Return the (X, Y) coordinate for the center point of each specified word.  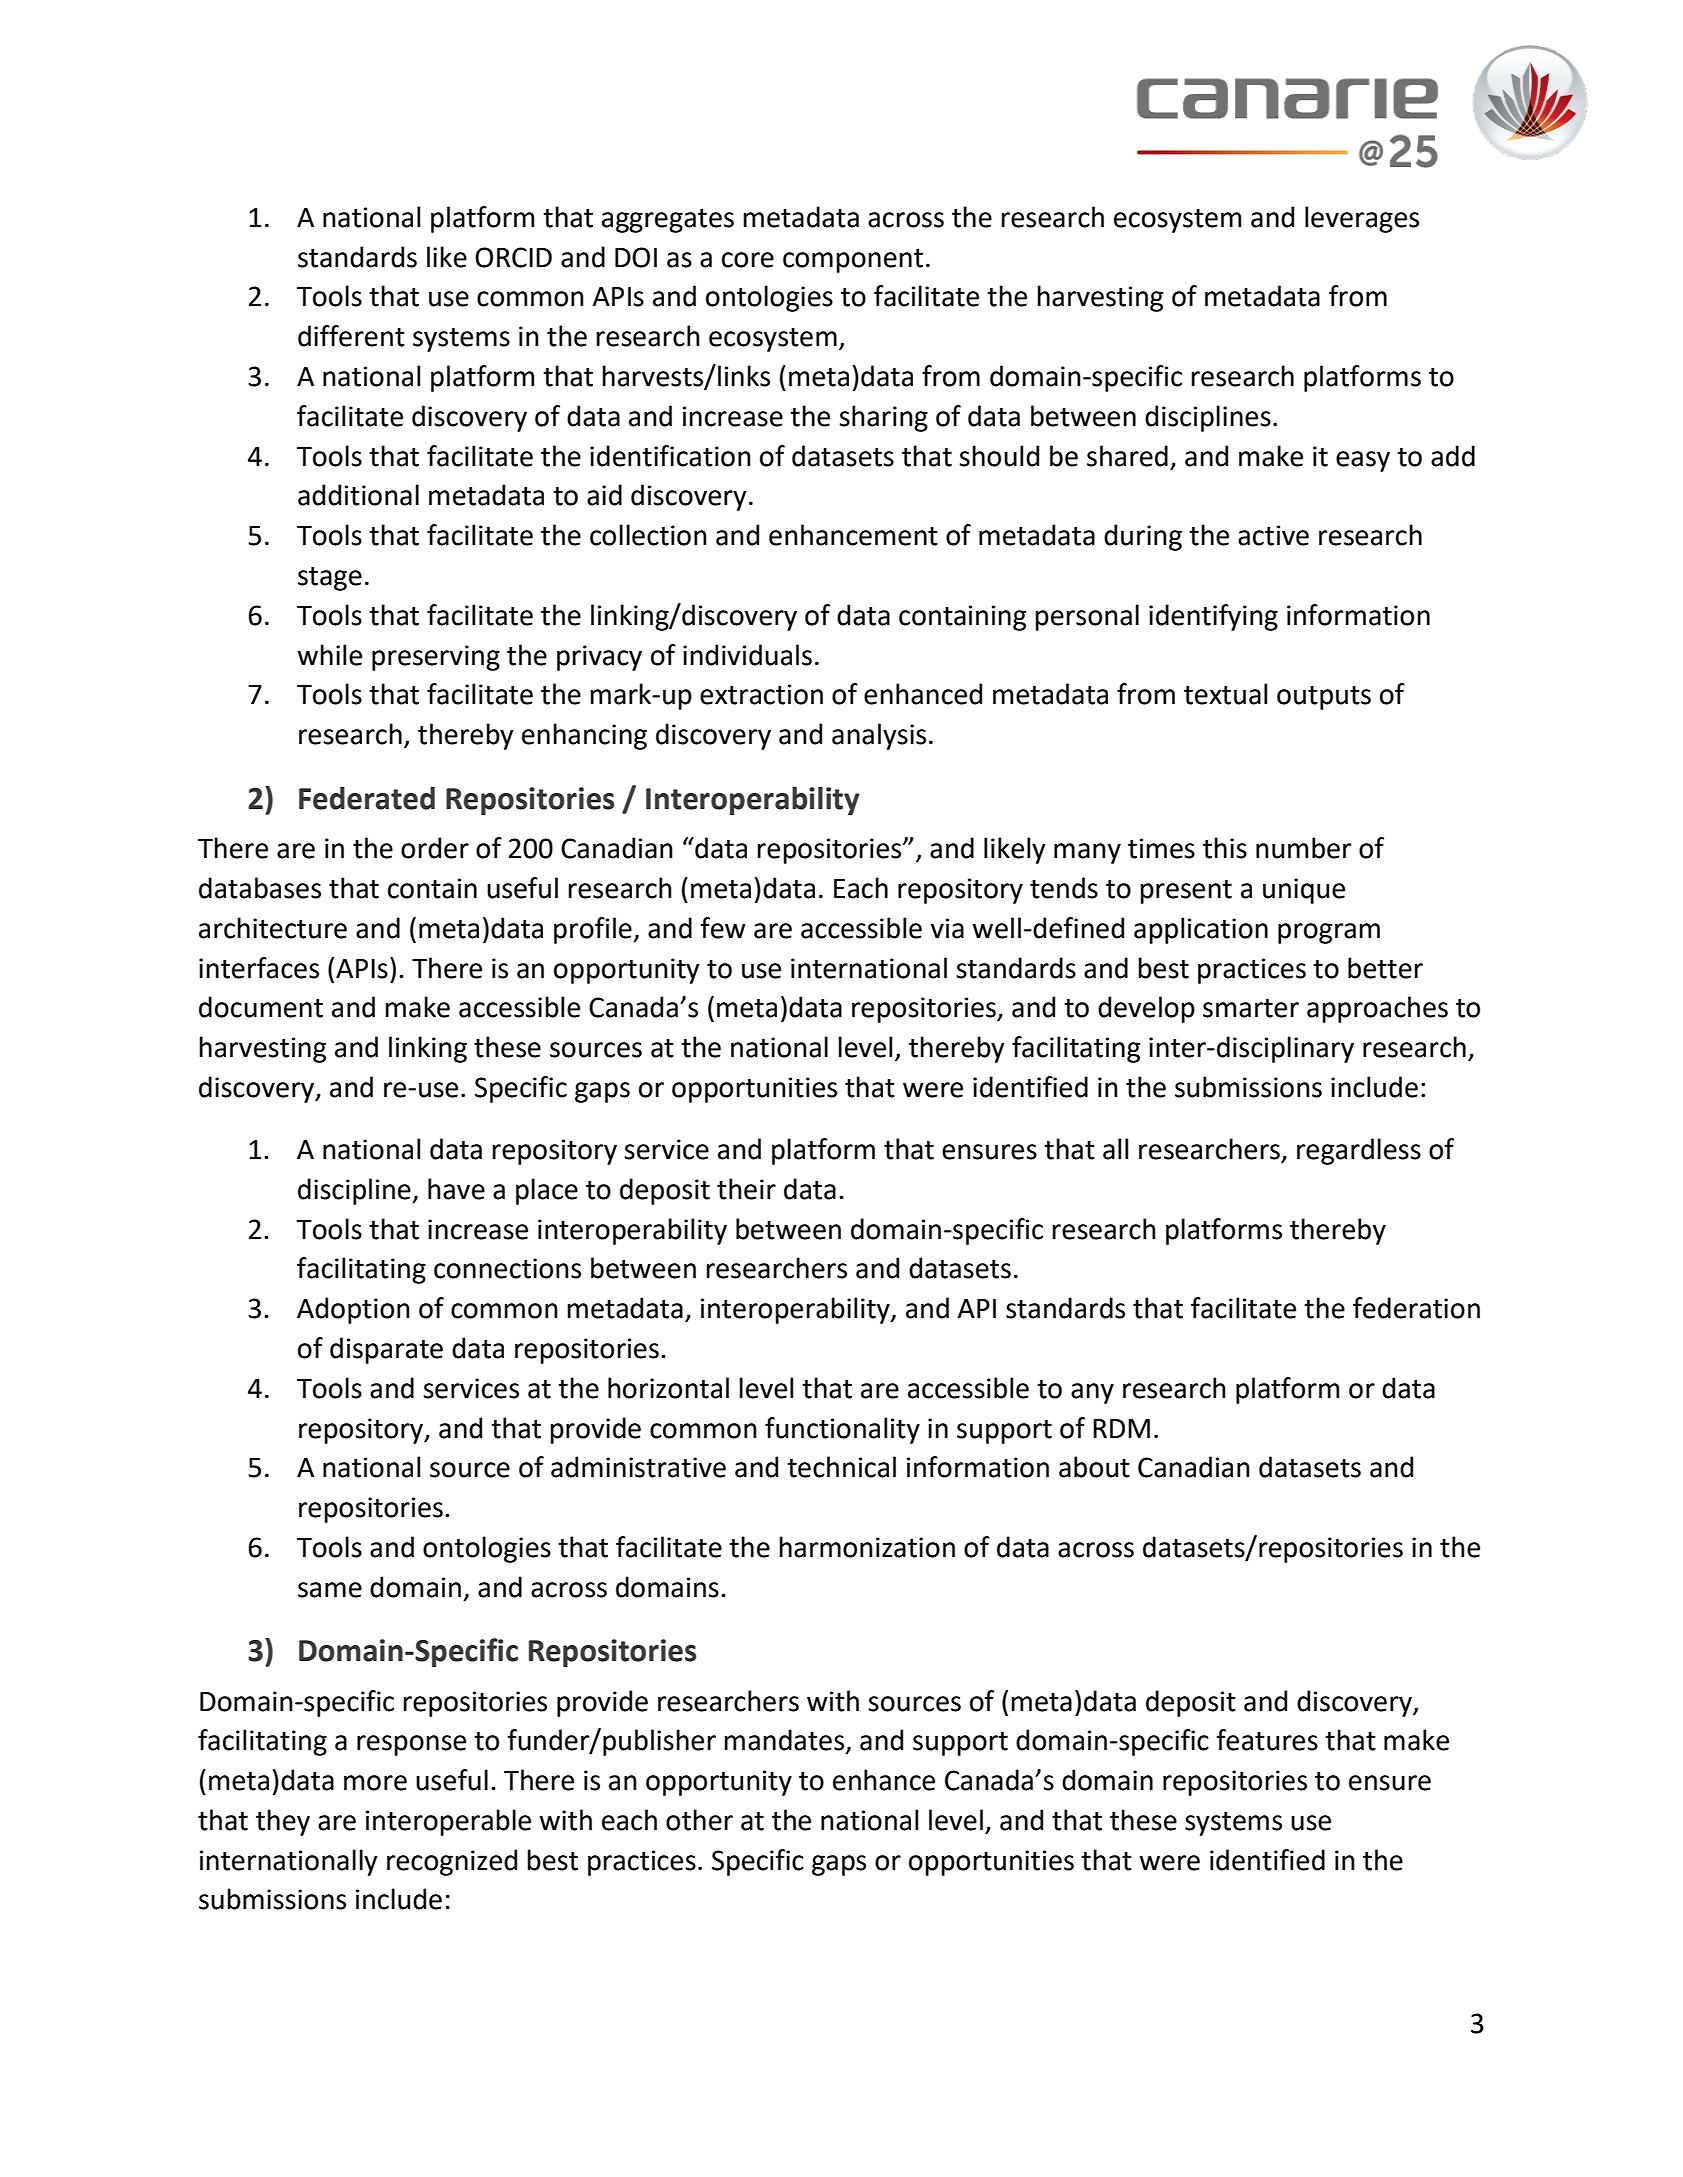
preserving (436, 658)
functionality (842, 1430)
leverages (1362, 219)
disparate (386, 1350)
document (261, 1007)
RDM (1121, 1428)
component (853, 261)
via (947, 928)
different (351, 336)
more (375, 1783)
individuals (747, 655)
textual (1225, 694)
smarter (1251, 1008)
